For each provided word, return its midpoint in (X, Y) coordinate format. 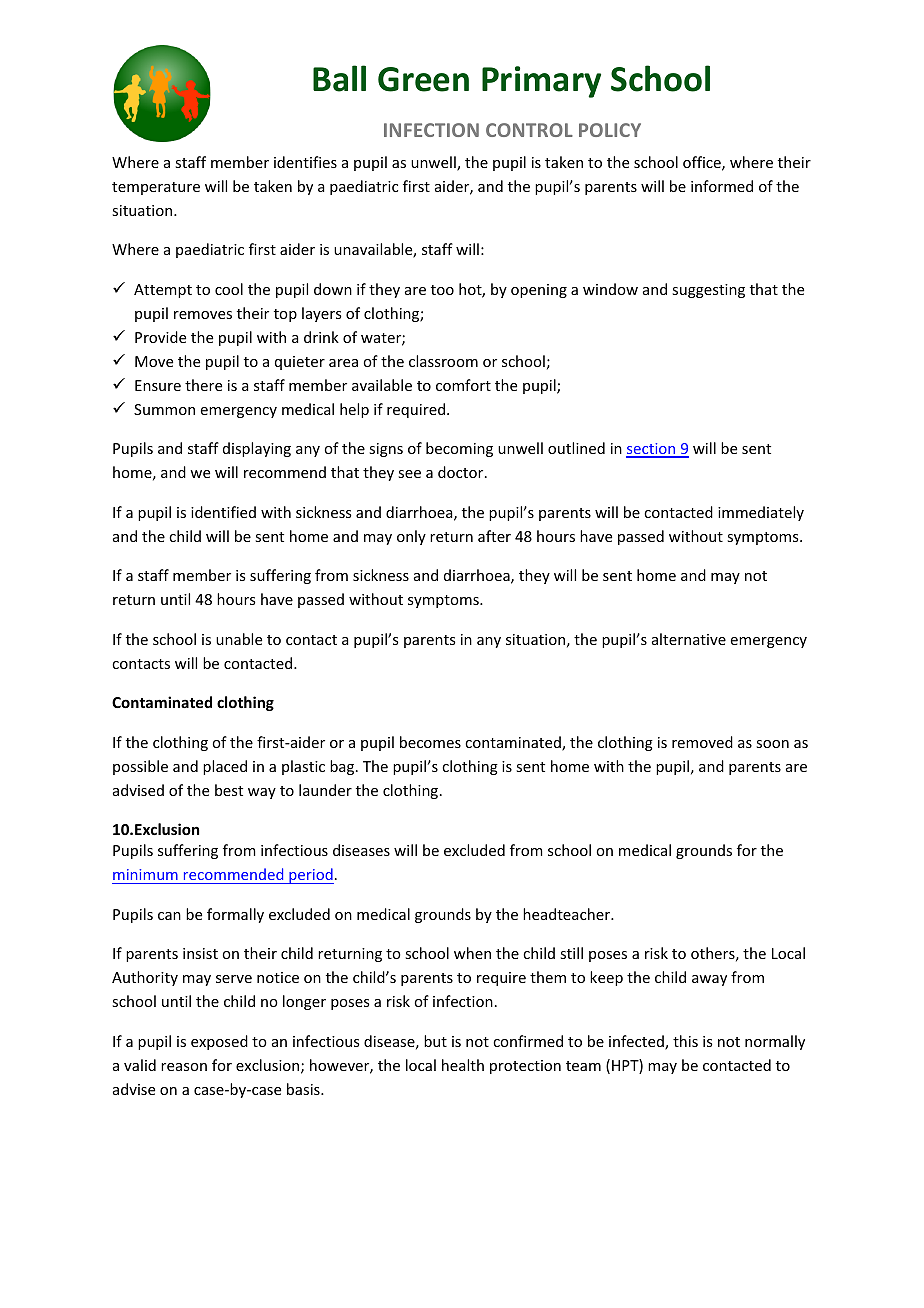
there (203, 385)
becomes (430, 742)
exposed (219, 1042)
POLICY (610, 130)
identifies (305, 162)
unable (239, 639)
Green (423, 79)
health (463, 1065)
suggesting (708, 291)
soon (772, 744)
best (229, 790)
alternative (689, 639)
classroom (443, 361)
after (494, 536)
